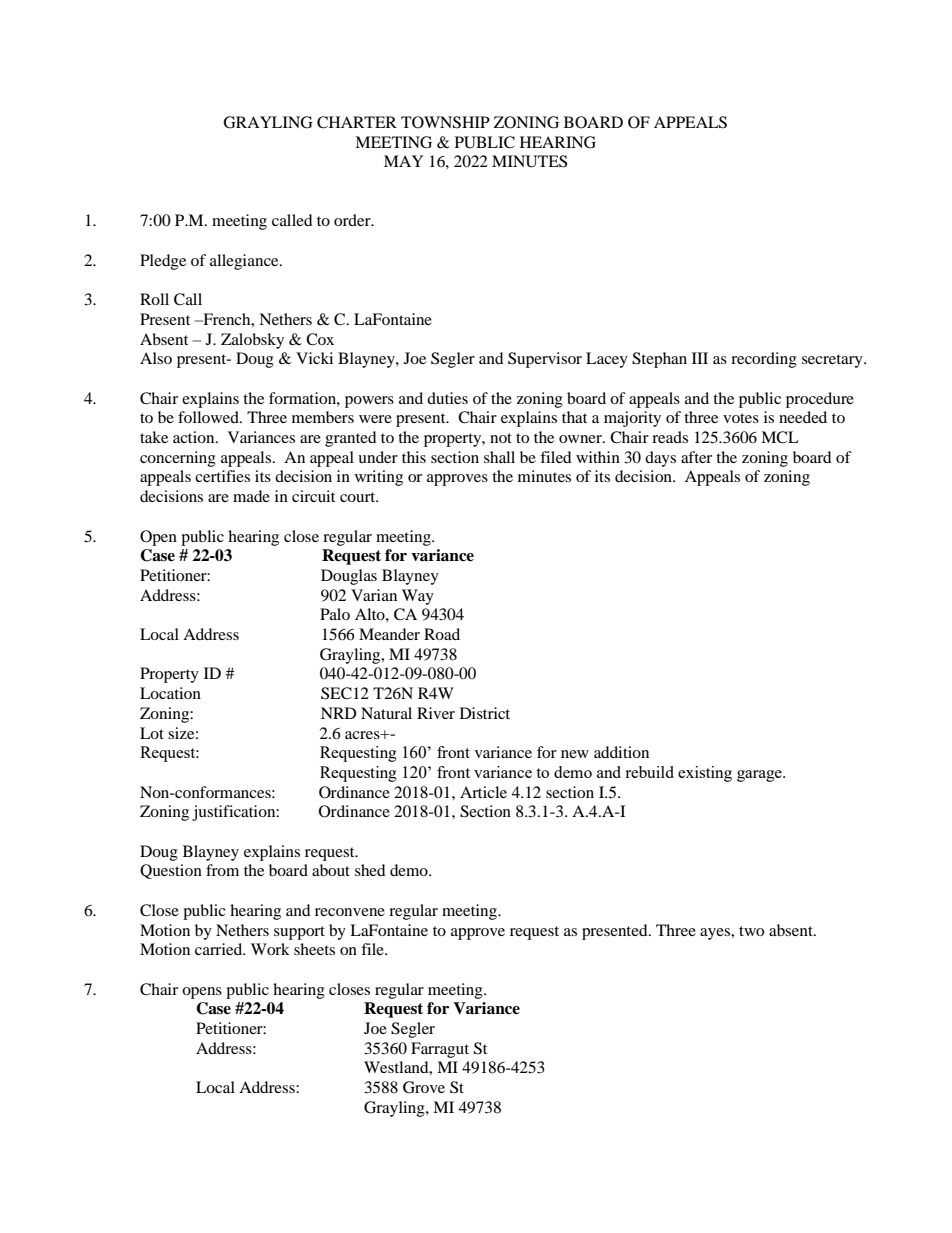 This screenshot has height=1233, width=952. Describe the element at coordinates (445, 122) in the screenshot. I see `TOWNSHIP` at that location.
